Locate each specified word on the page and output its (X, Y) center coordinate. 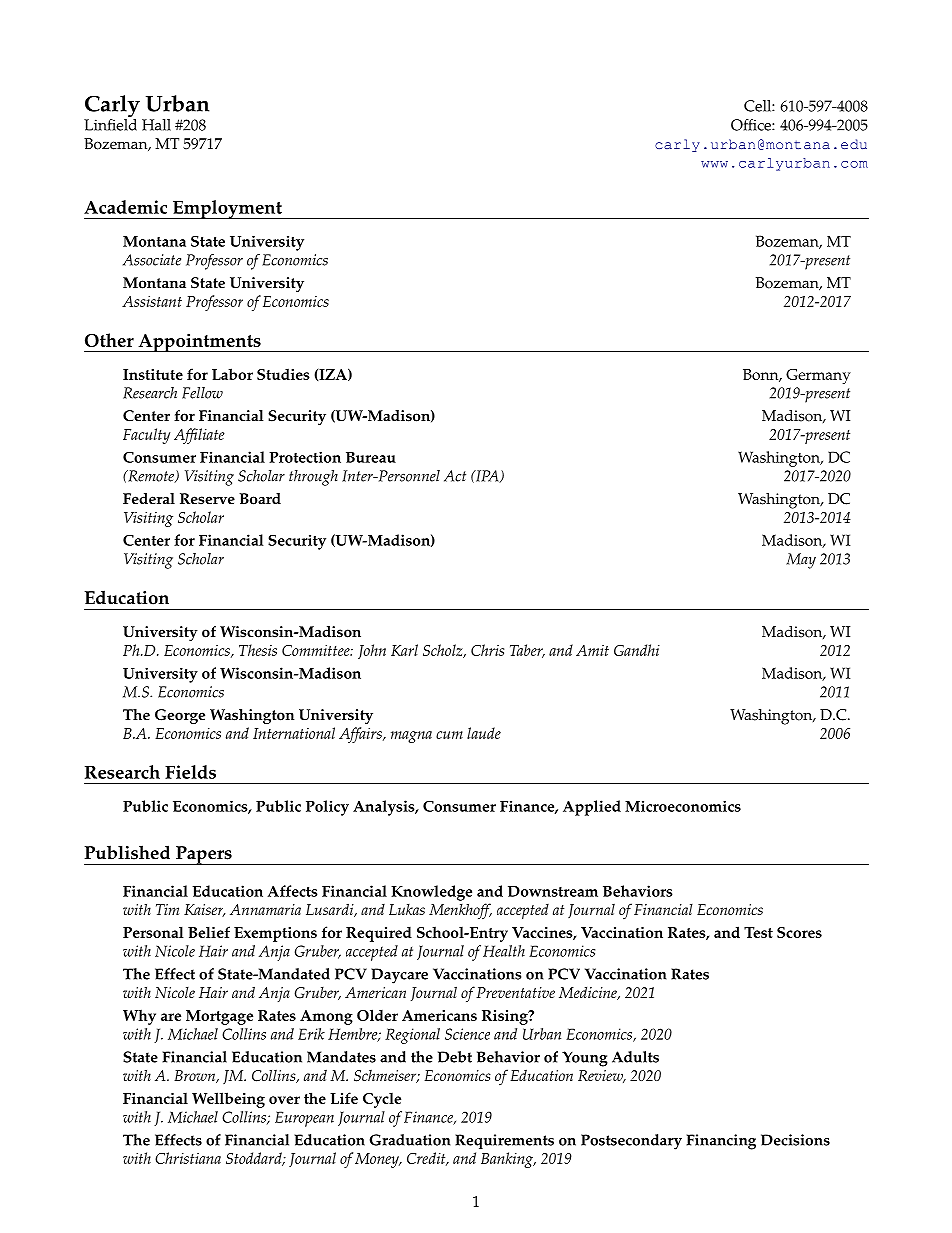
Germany (818, 376)
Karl (404, 650)
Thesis (258, 650)
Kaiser (205, 910)
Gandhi (637, 650)
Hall (156, 125)
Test (758, 932)
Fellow (202, 393)
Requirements (504, 1141)
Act (455, 476)
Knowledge (431, 893)
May (801, 561)
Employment (227, 209)
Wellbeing (228, 1100)
